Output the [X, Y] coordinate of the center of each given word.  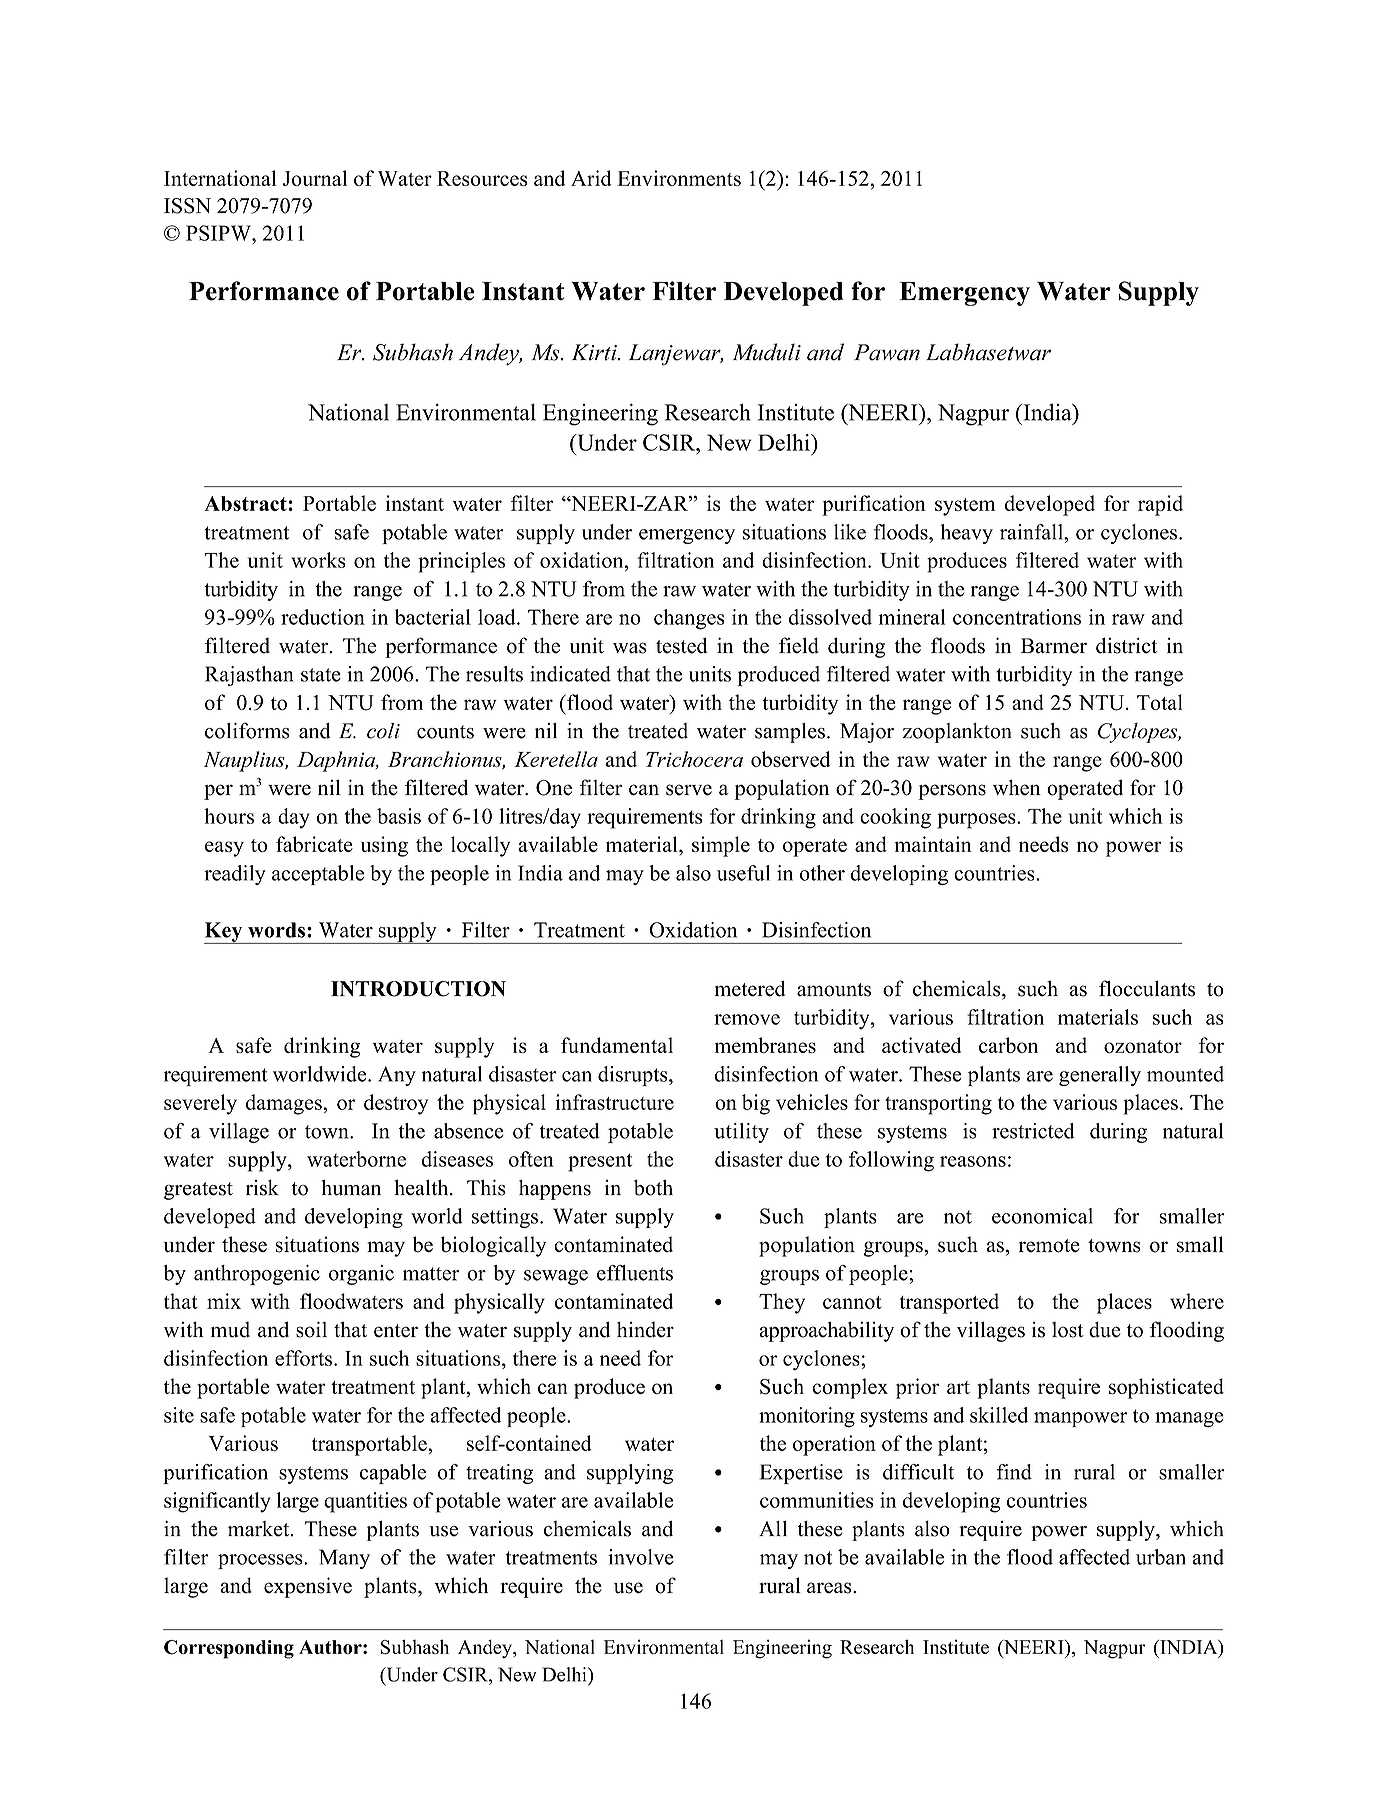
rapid [1160, 505]
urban [1161, 1557]
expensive [308, 1587]
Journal [315, 178]
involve [641, 1557]
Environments [679, 178]
